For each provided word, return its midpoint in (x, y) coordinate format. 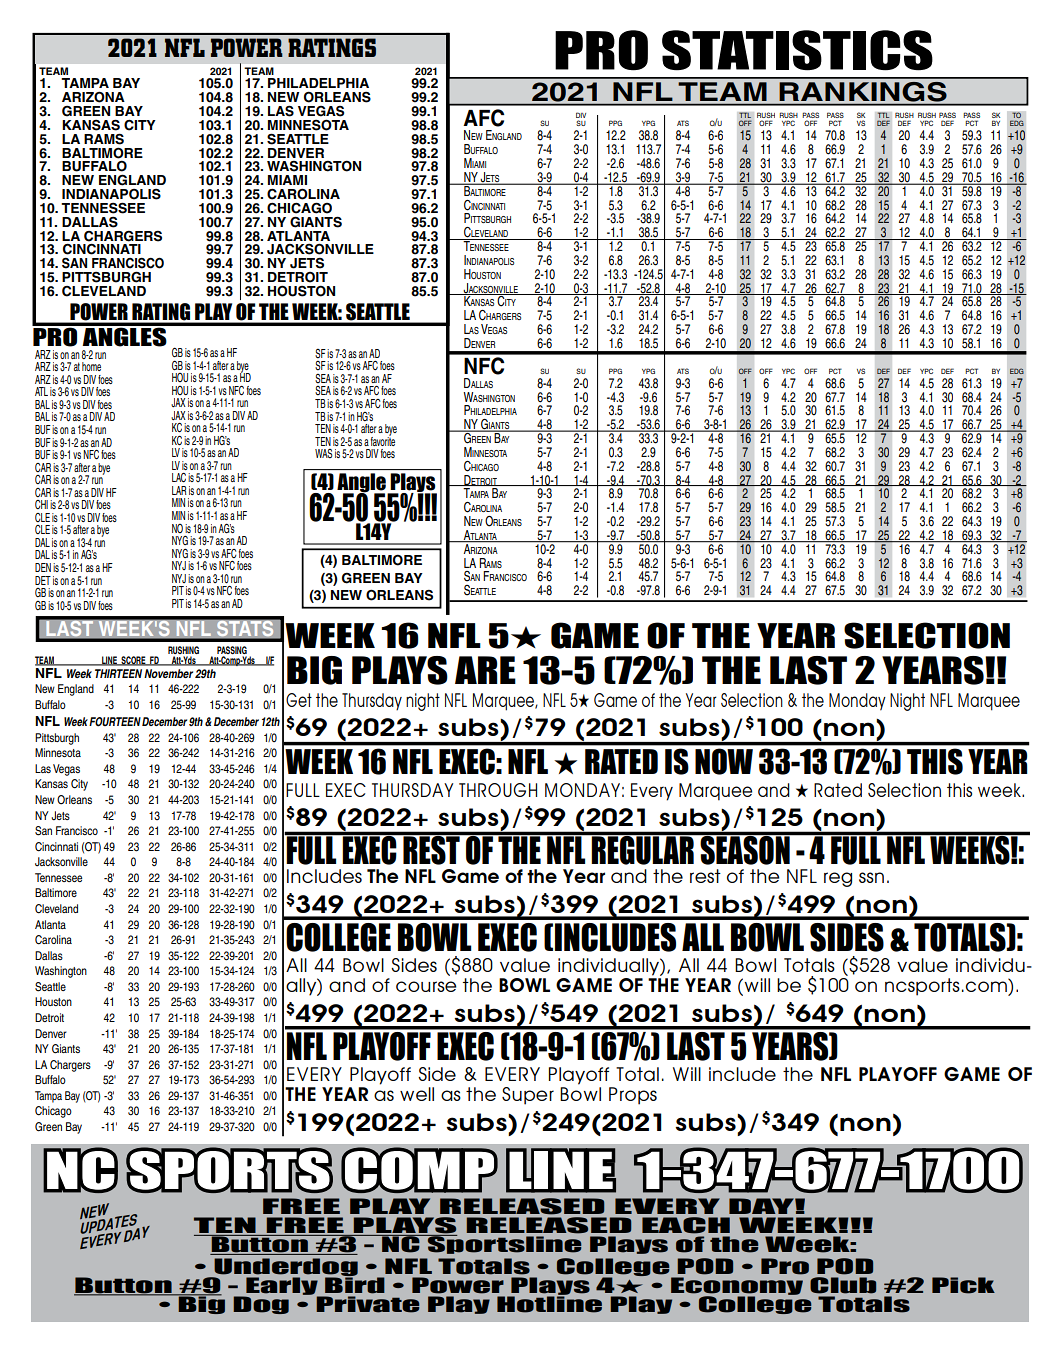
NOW (724, 761)
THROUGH (498, 790)
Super (528, 1096)
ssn (871, 877)
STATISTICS (797, 50)
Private (367, 1304)
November (168, 673)
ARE (485, 670)
